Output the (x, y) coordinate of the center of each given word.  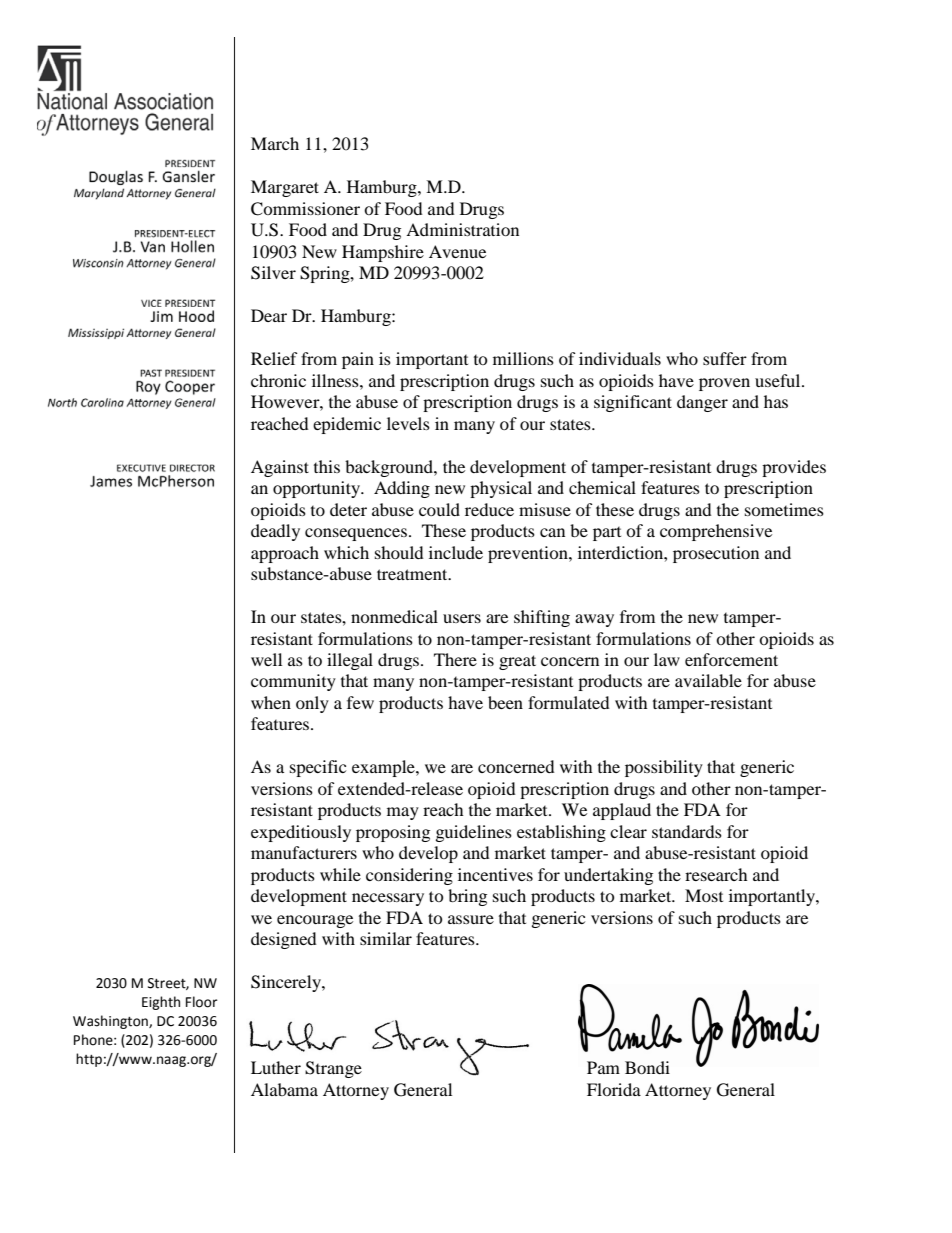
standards (687, 831)
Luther (276, 1067)
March (275, 143)
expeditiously (301, 833)
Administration (462, 229)
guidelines (474, 833)
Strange (333, 1069)
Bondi (647, 1067)
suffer (725, 358)
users (462, 618)
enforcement (731, 659)
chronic (278, 380)
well (266, 659)
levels (408, 423)
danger (702, 403)
